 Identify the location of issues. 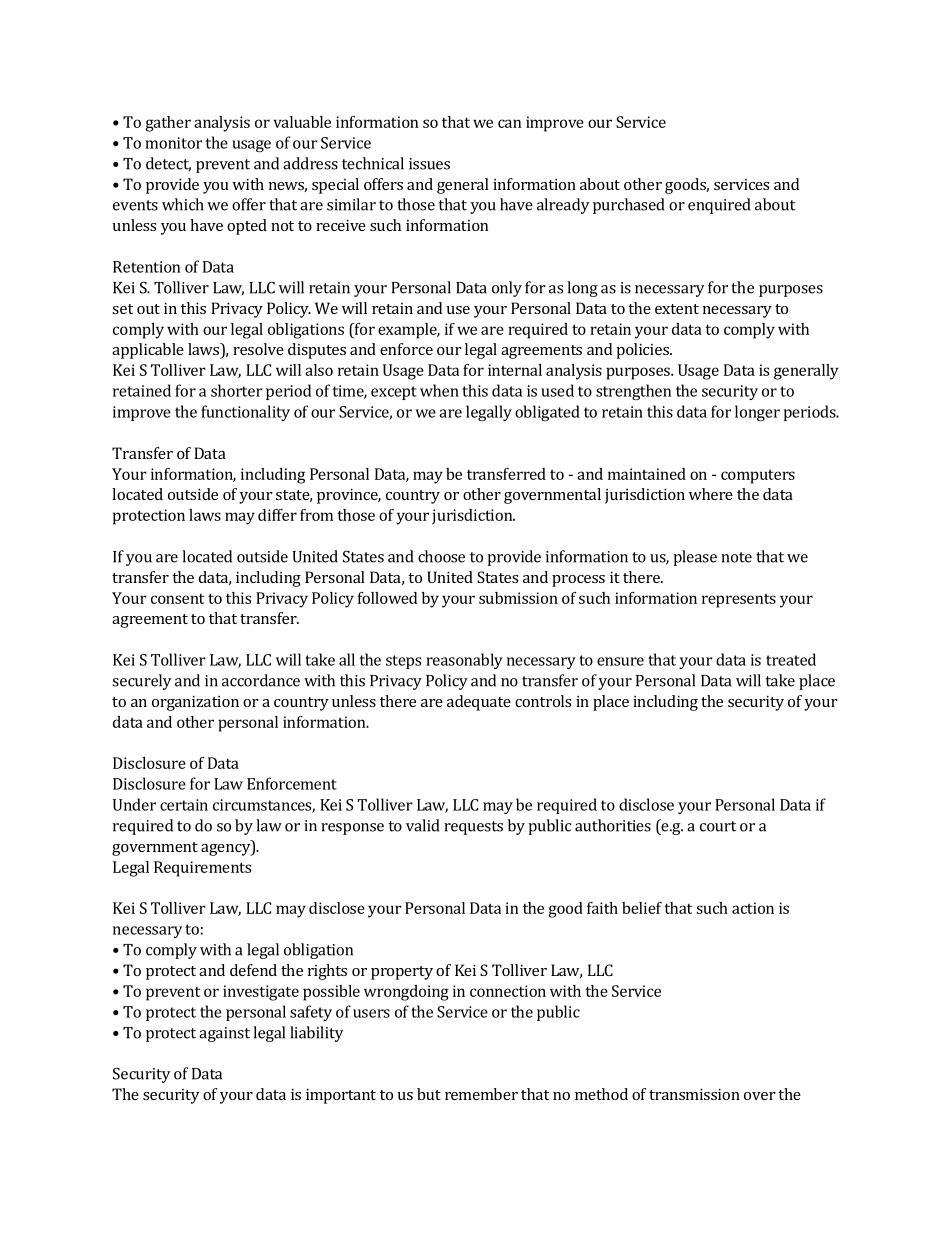
(429, 164).
